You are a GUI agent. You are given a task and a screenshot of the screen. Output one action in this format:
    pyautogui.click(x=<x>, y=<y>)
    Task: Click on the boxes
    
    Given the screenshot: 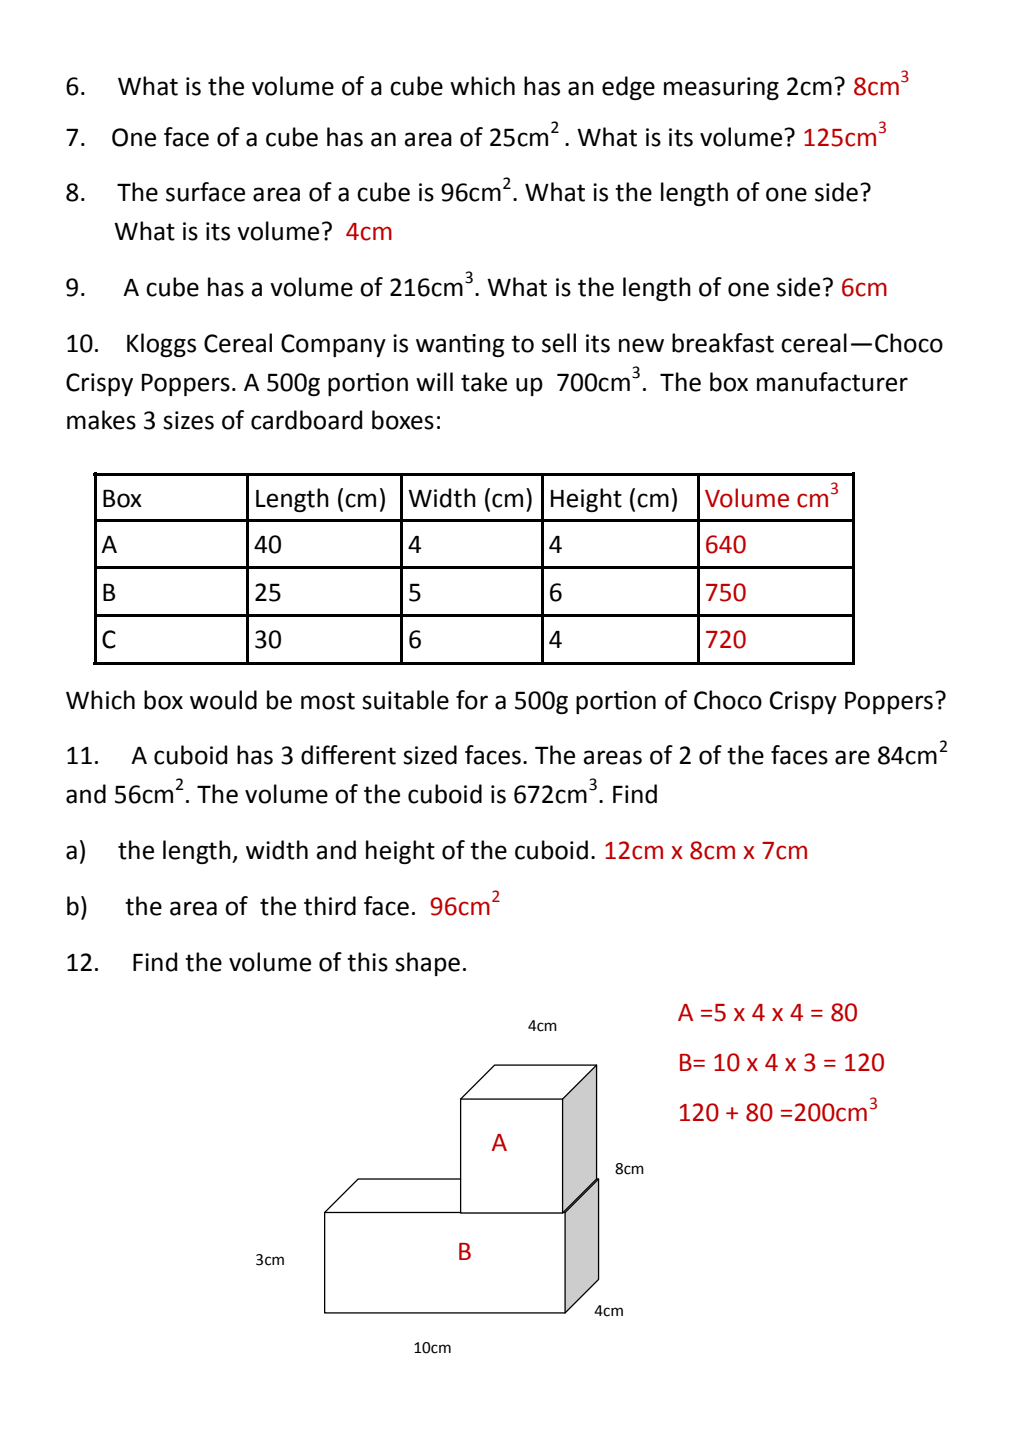 What is the action you would take?
    pyautogui.click(x=403, y=420)
